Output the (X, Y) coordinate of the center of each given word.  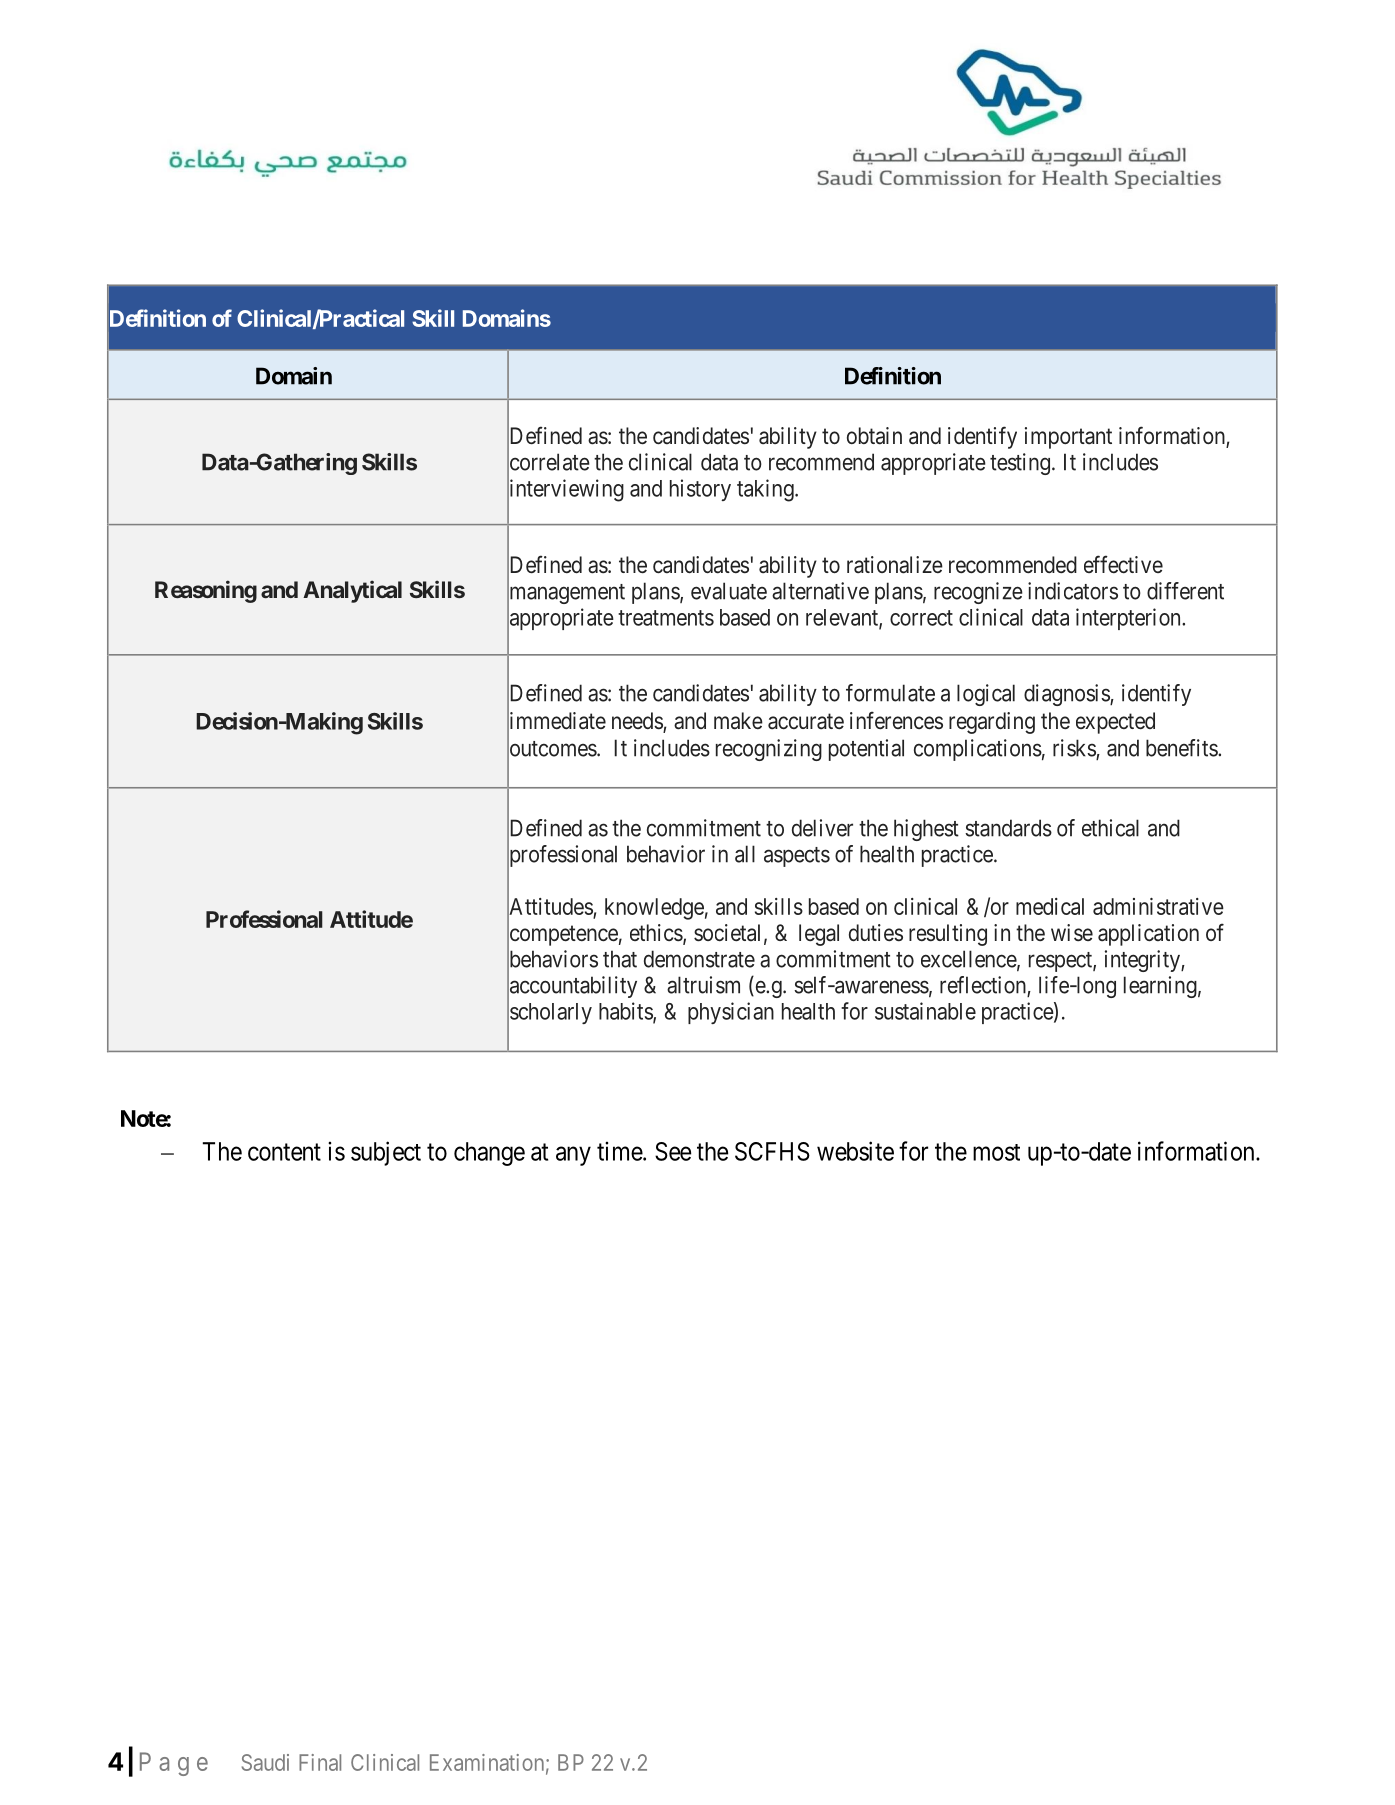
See (673, 1151)
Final (320, 1762)
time (620, 1151)
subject (386, 1153)
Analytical (352, 591)
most (996, 1152)
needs (638, 722)
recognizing (769, 750)
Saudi (265, 1762)
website (855, 1151)
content (284, 1152)
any (573, 1156)
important (1068, 438)
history (700, 490)
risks (1075, 749)
